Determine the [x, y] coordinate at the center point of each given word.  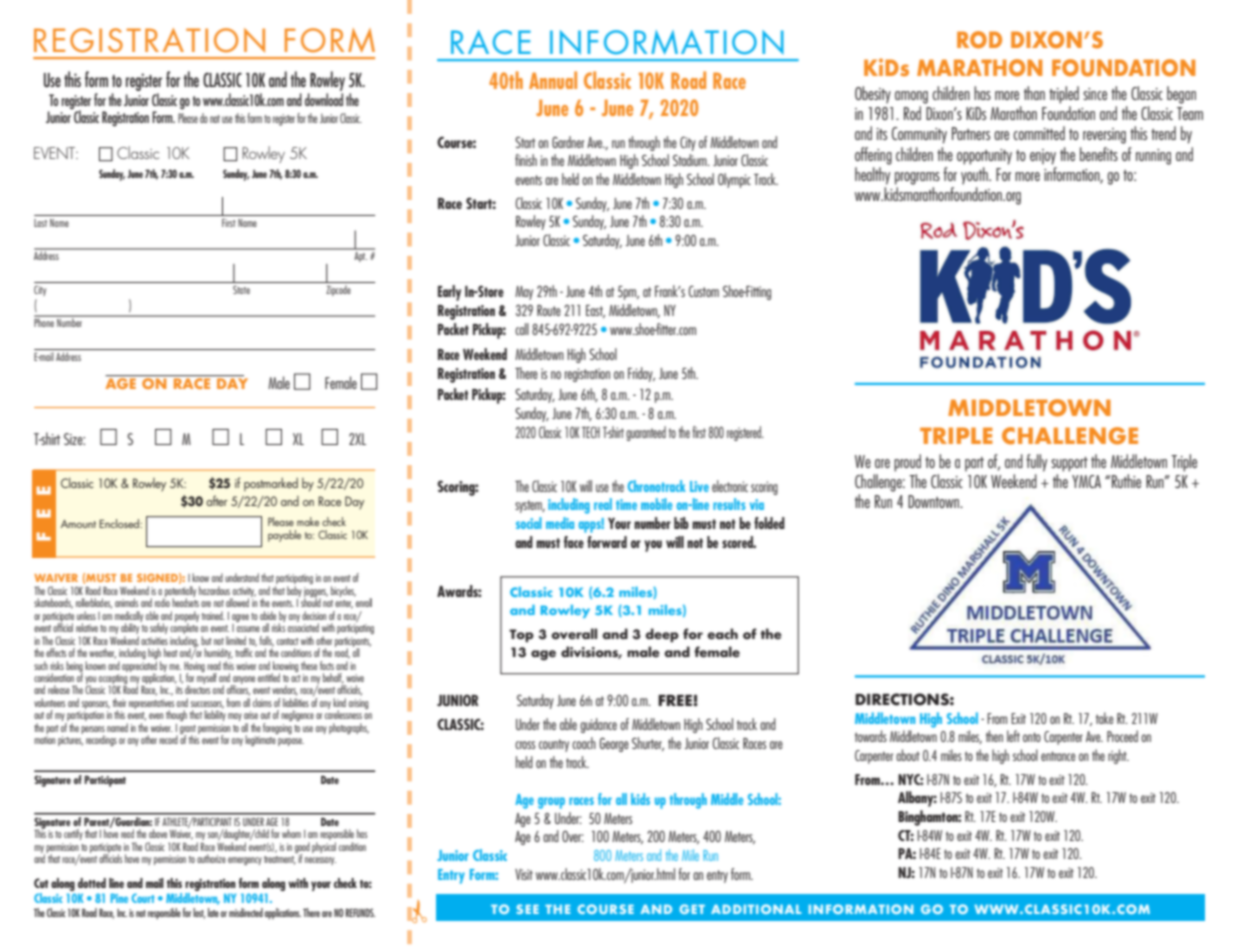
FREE [676, 700]
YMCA [1086, 481]
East [595, 311]
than [1034, 93]
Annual [553, 80]
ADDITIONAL [756, 909]
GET [692, 909]
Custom [704, 291]
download [324, 99]
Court [143, 898]
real [603, 504]
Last [40, 223]
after [217, 500]
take [1105, 718]
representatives [151, 705]
